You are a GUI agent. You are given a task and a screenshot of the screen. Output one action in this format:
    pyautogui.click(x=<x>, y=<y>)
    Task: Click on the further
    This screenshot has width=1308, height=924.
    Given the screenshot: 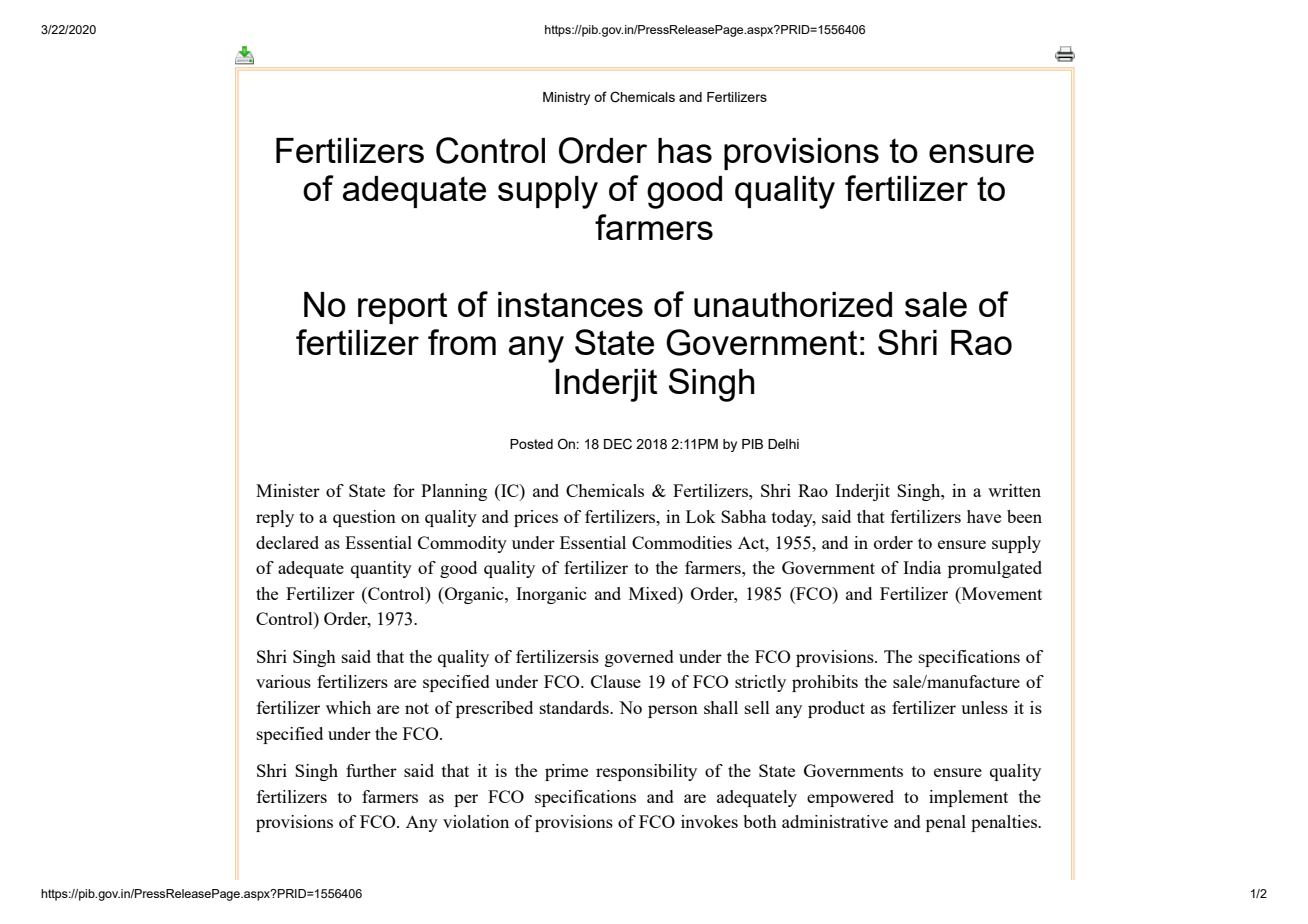 What is the action you would take?
    pyautogui.click(x=371, y=770)
